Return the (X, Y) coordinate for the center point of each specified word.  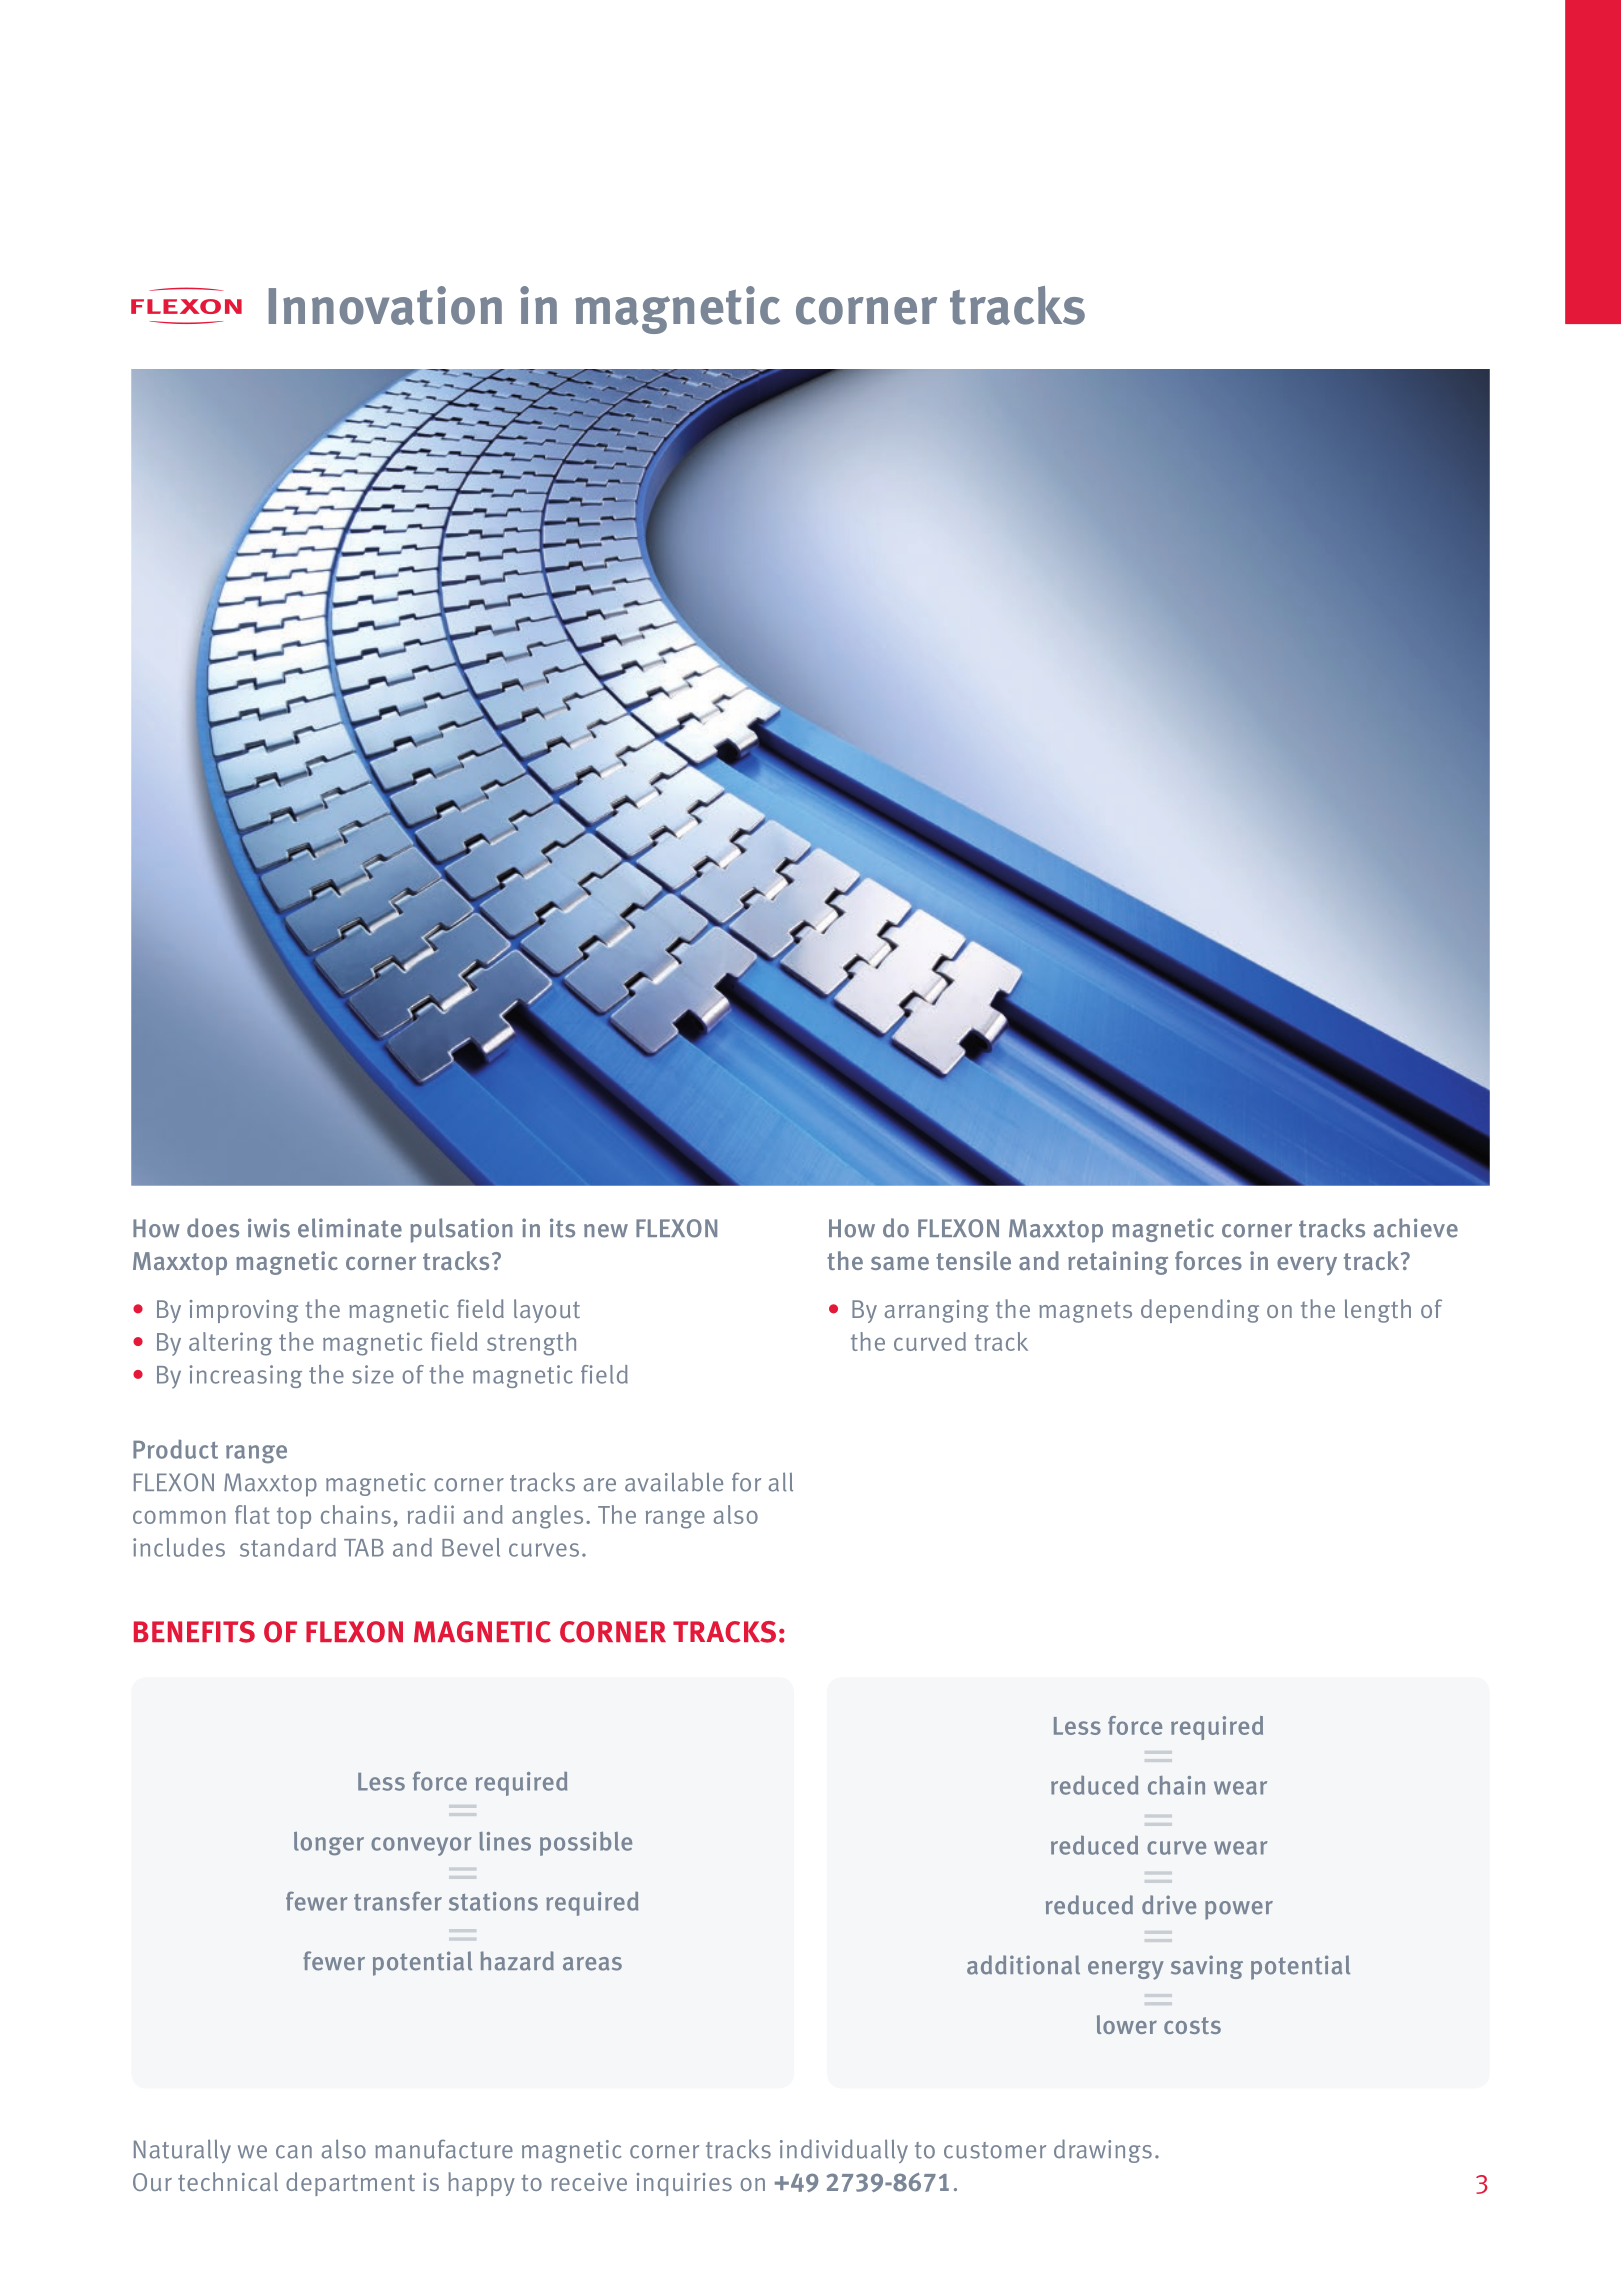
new (606, 1231)
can (294, 2152)
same (900, 1263)
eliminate (350, 1228)
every (1307, 1266)
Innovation (385, 305)
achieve (1416, 1228)
